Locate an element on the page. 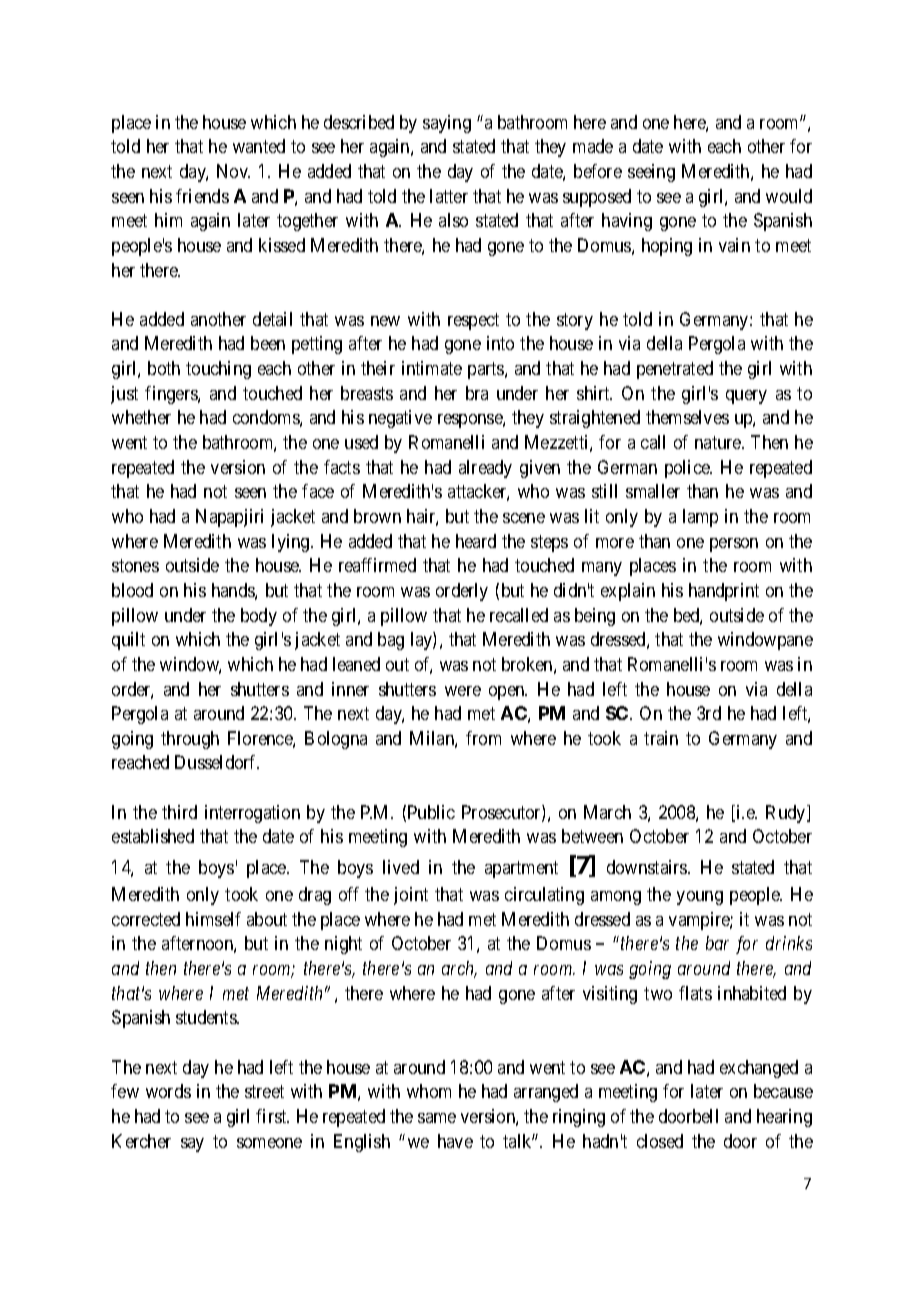 The width and height of the document is (924, 1308). words is located at coordinates (168, 1091).
